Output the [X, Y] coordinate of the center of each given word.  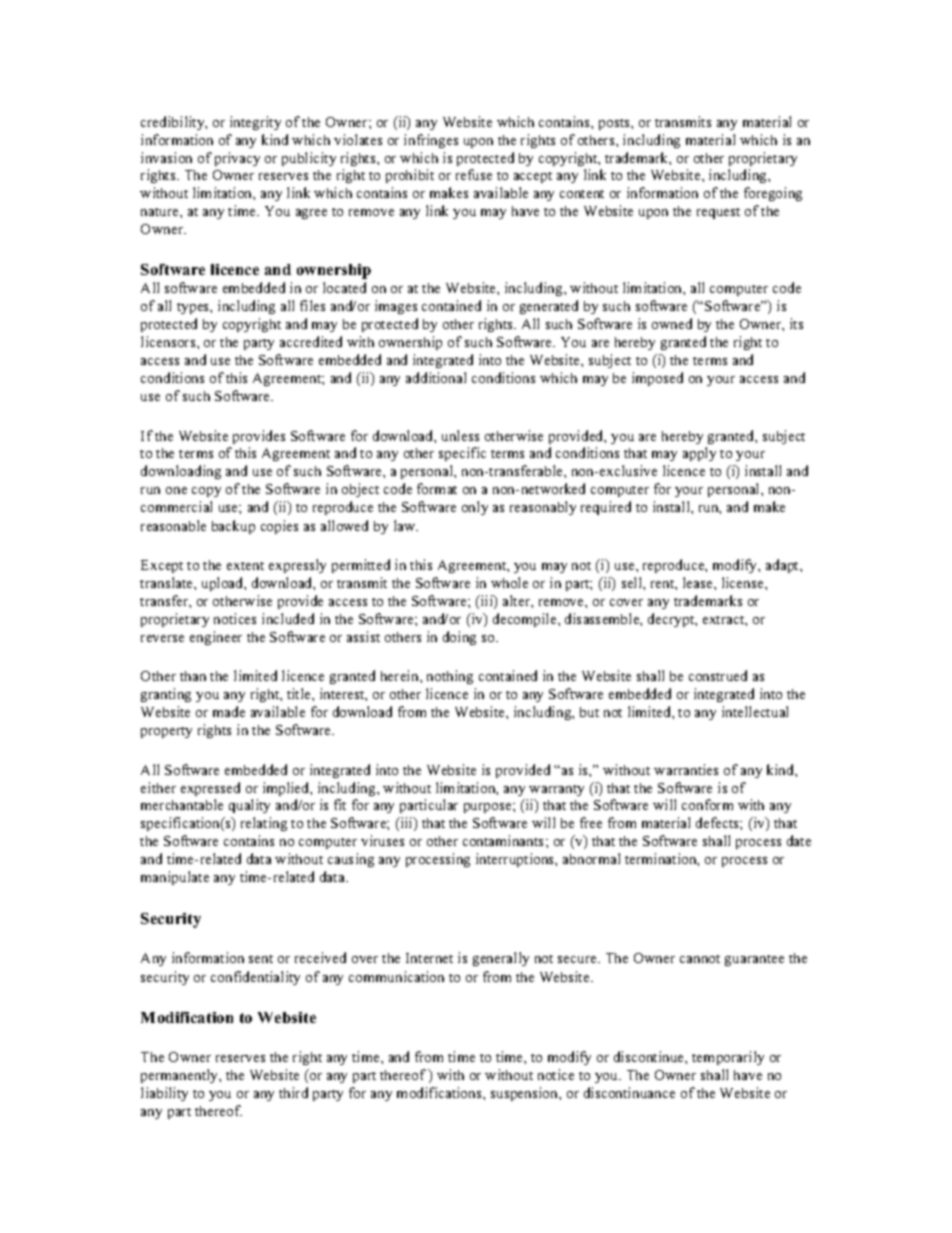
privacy [237, 159]
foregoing [773, 194]
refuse [474, 174]
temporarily [728, 1058]
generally [501, 959]
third [293, 1092]
